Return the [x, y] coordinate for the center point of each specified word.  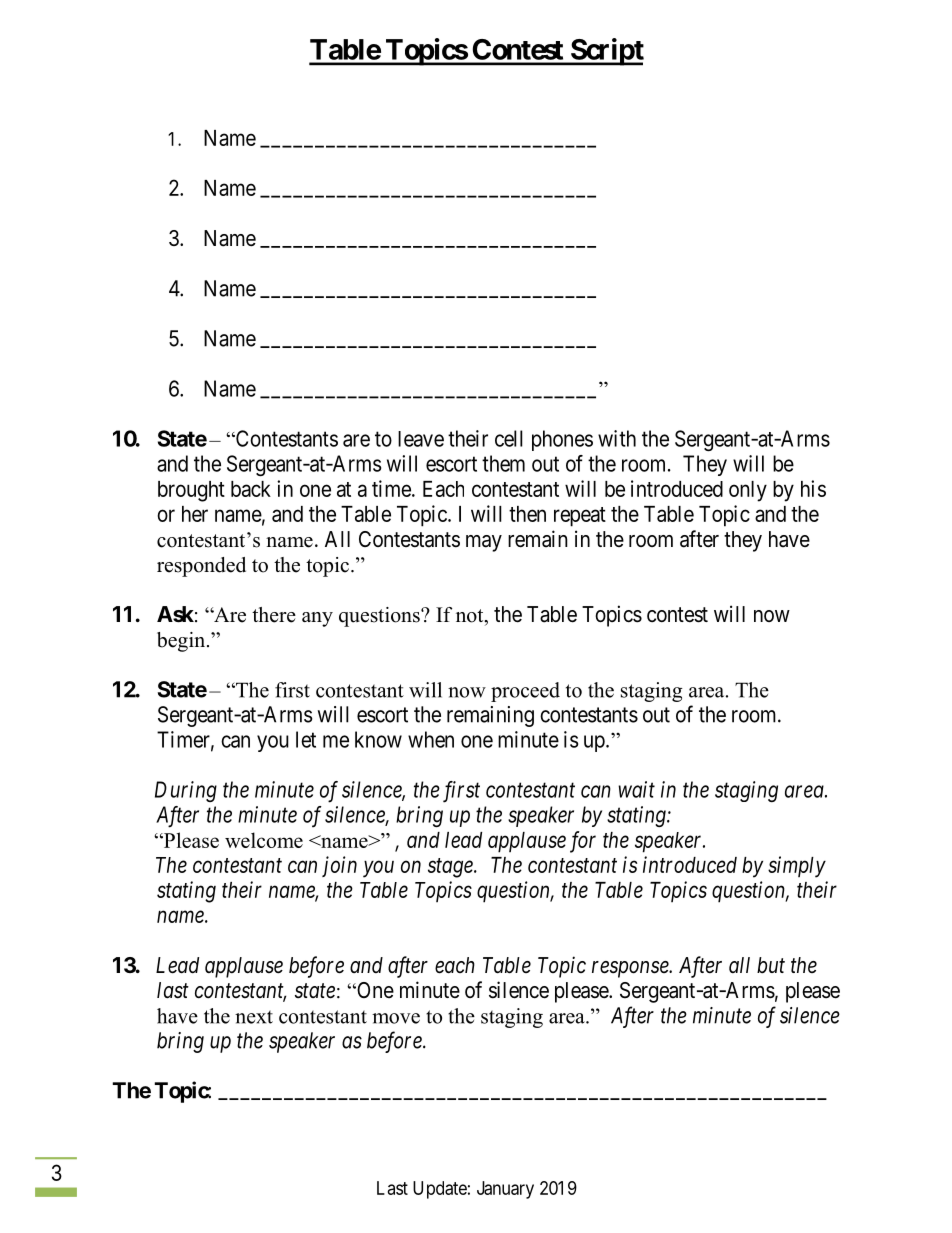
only [748, 491]
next [254, 1017]
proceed [525, 692]
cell [509, 438]
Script [606, 52]
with [617, 438]
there [274, 615]
